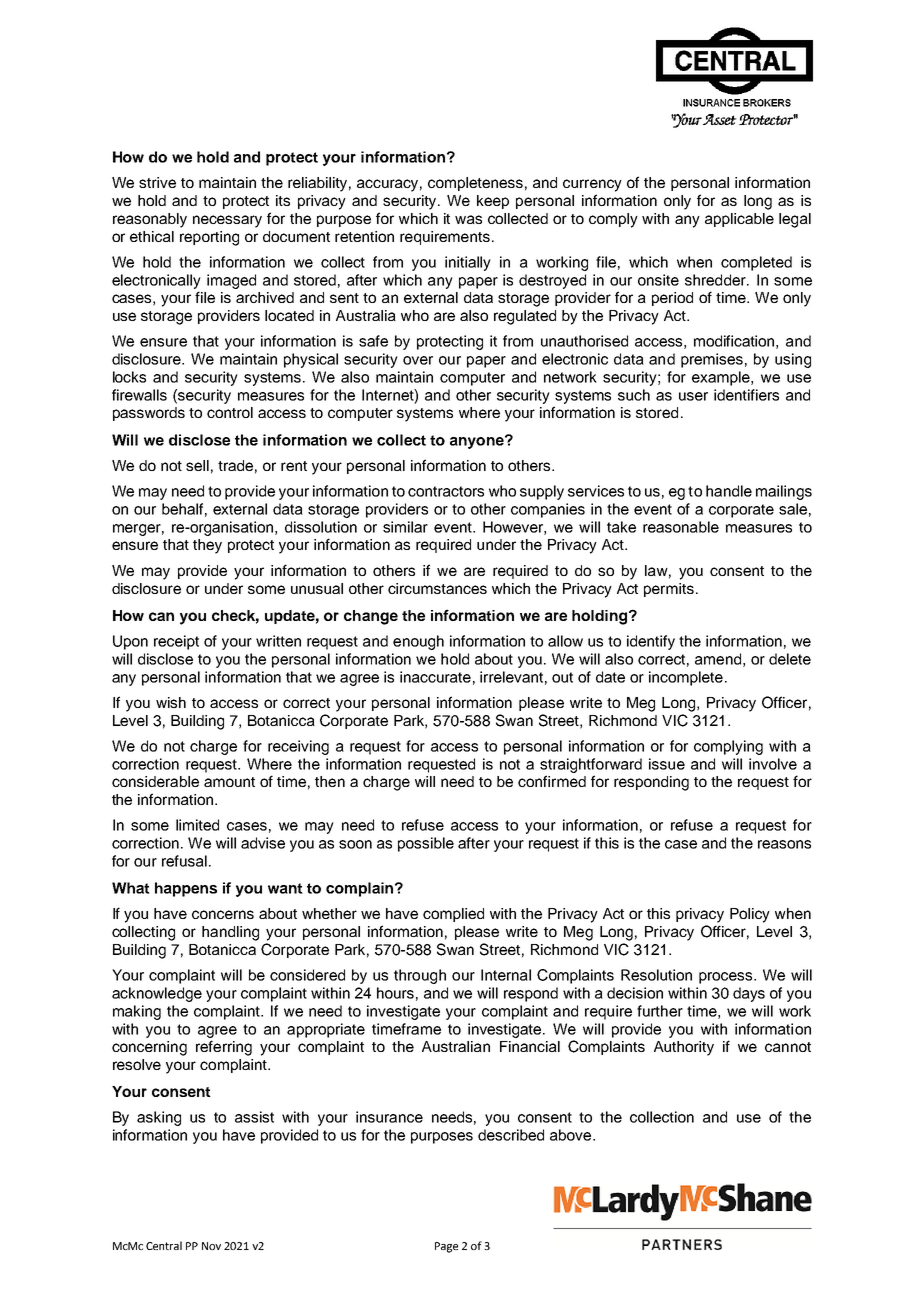  Describe the element at coordinates (468, 219) in the screenshot. I see `was` at that location.
